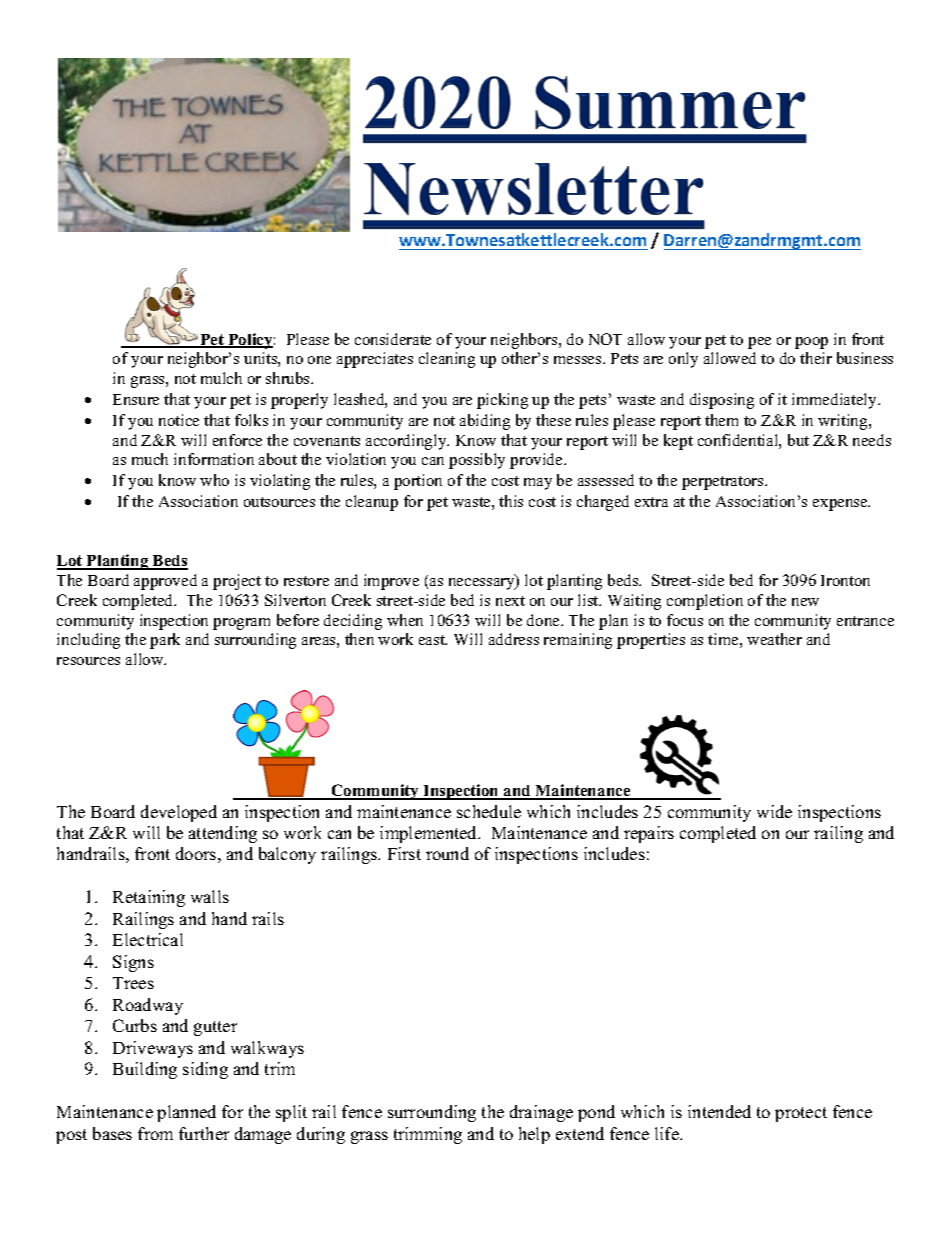  What do you see at coordinates (179, 813) in the image?
I see `developed` at bounding box center [179, 813].
